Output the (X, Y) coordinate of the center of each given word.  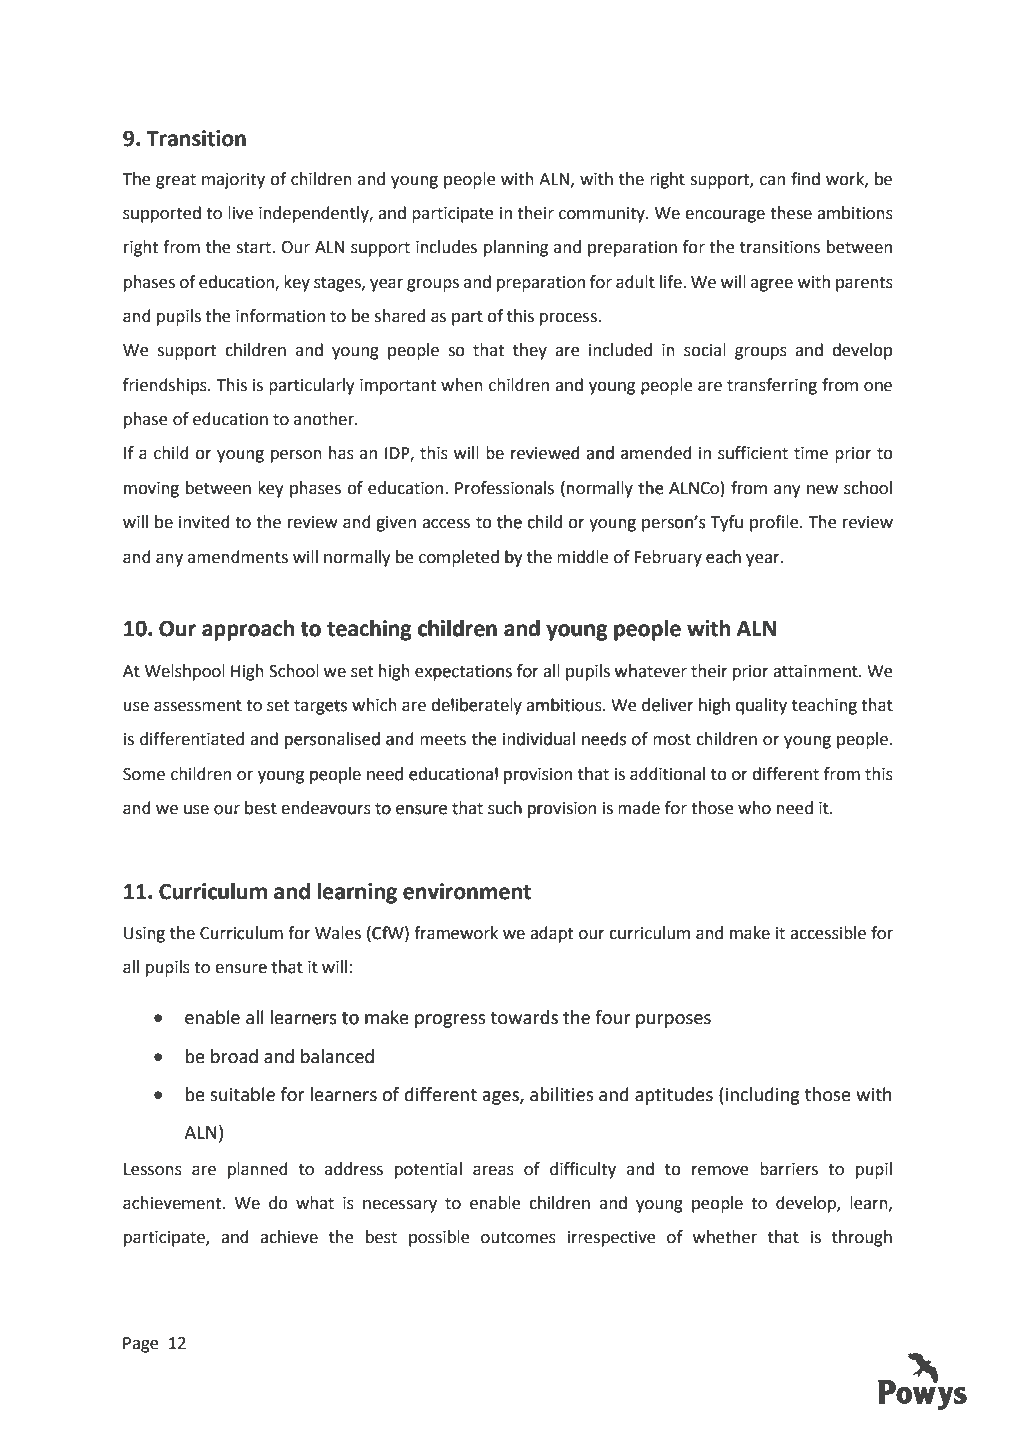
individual (539, 739)
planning (516, 248)
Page (141, 1345)
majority (233, 181)
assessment (198, 706)
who (754, 808)
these (791, 213)
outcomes (518, 1238)
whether (725, 1237)
